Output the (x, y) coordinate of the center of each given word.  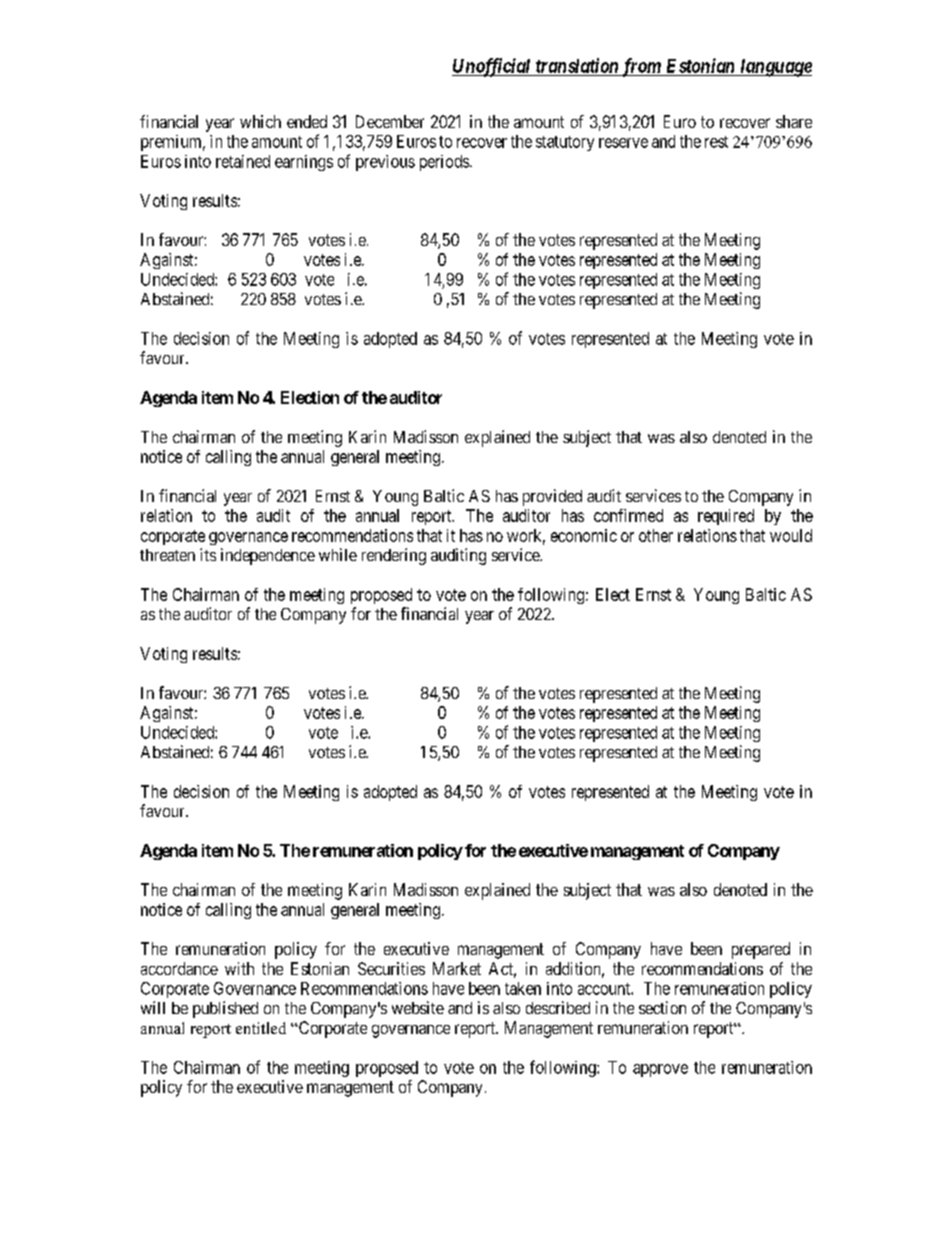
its (208, 554)
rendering (394, 556)
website (418, 1007)
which (260, 121)
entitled (261, 1028)
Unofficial (492, 67)
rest (716, 142)
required (726, 517)
